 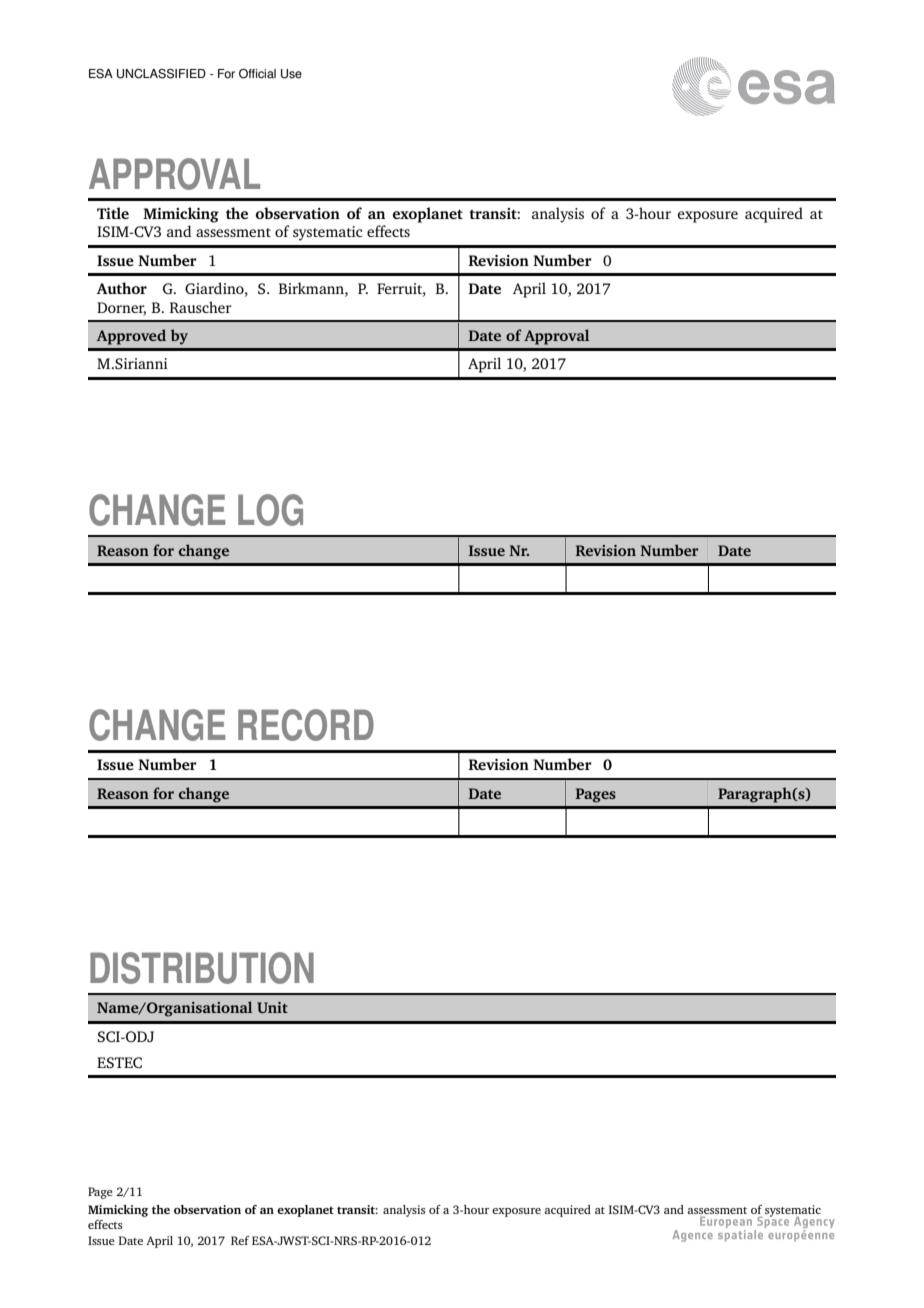 What do you see at coordinates (201, 307) in the image?
I see `Rauscher` at bounding box center [201, 307].
